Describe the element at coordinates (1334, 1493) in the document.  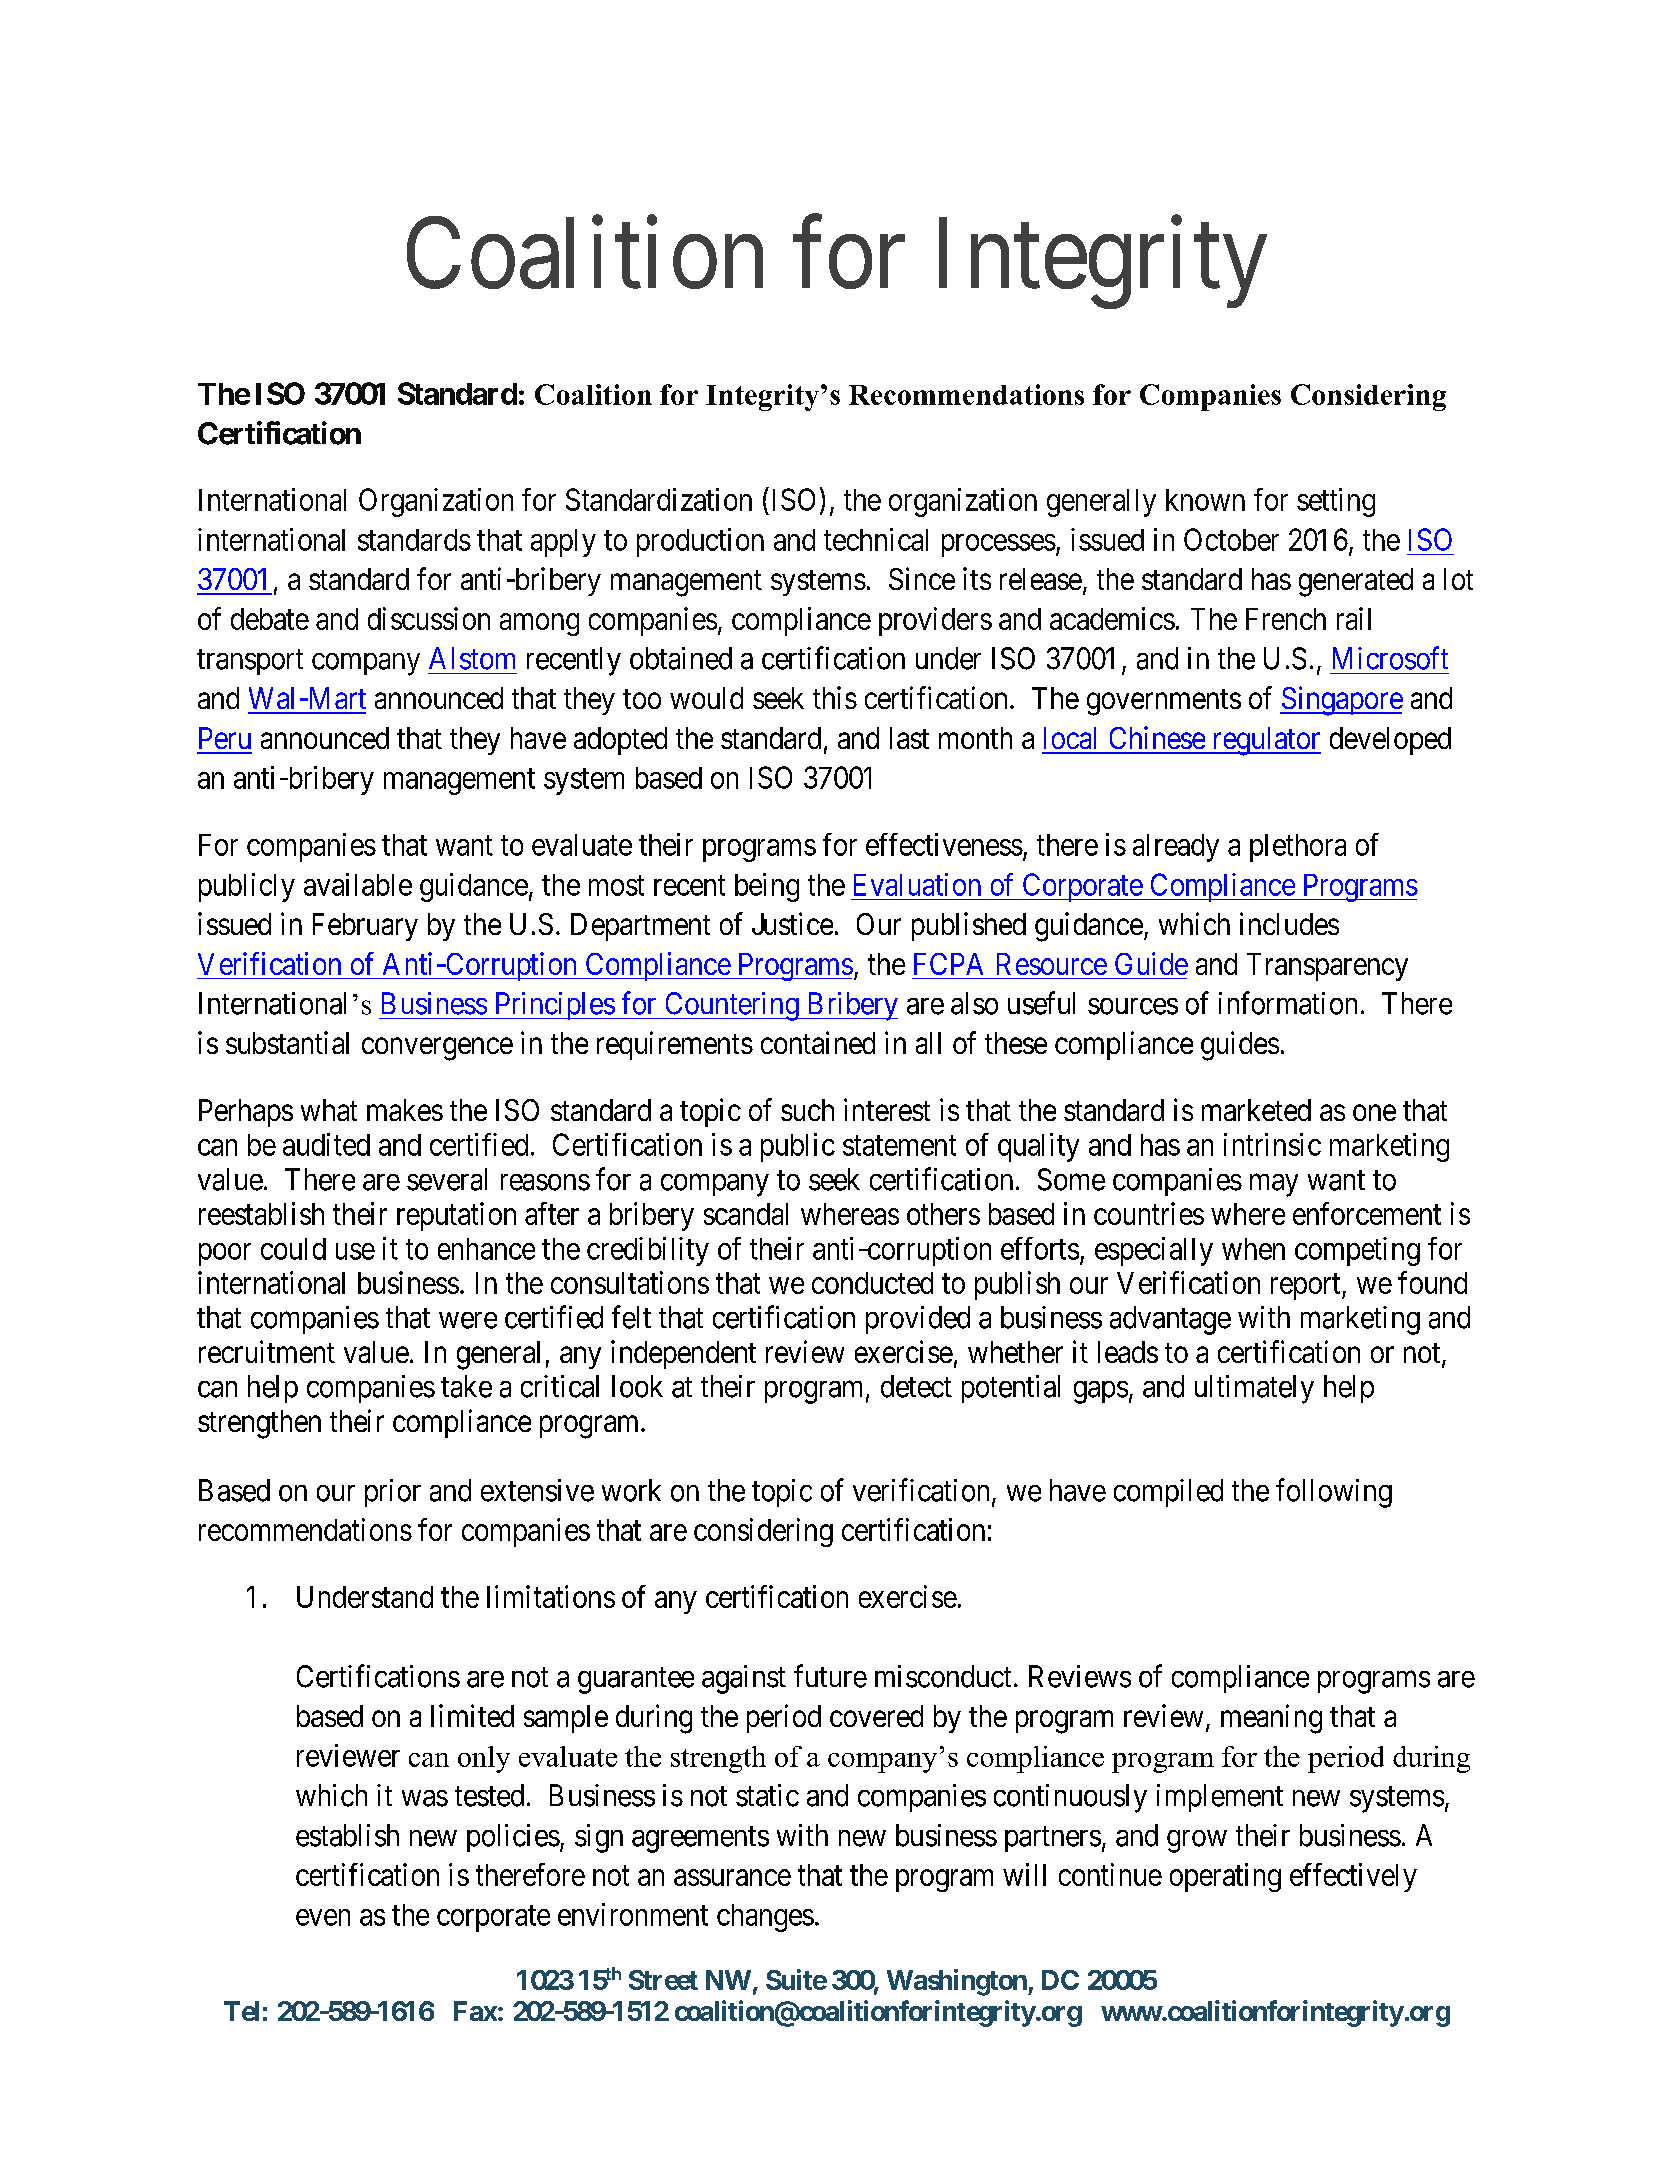
I see `following` at that location.
